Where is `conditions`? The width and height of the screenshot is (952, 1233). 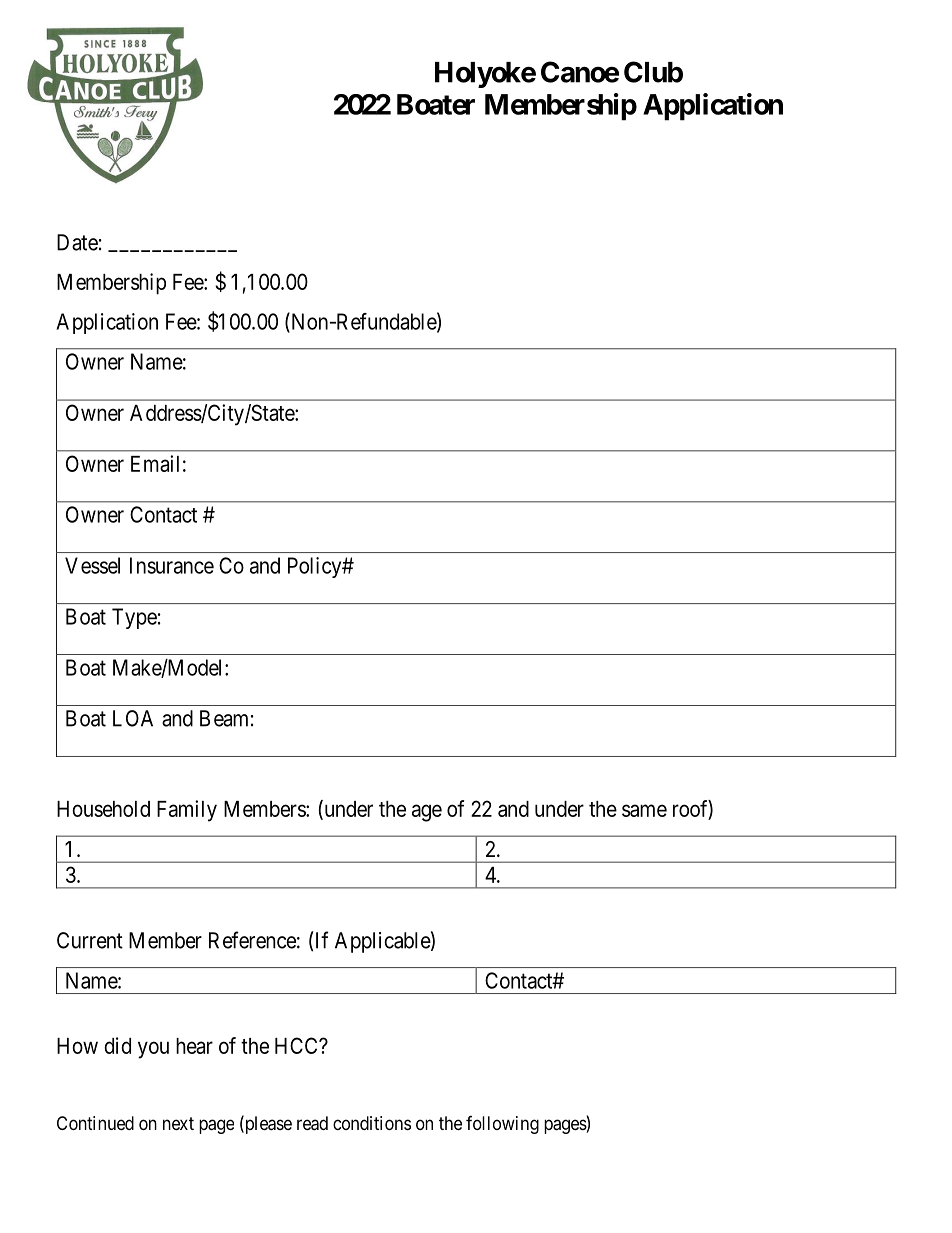
conditions is located at coordinates (372, 1123).
